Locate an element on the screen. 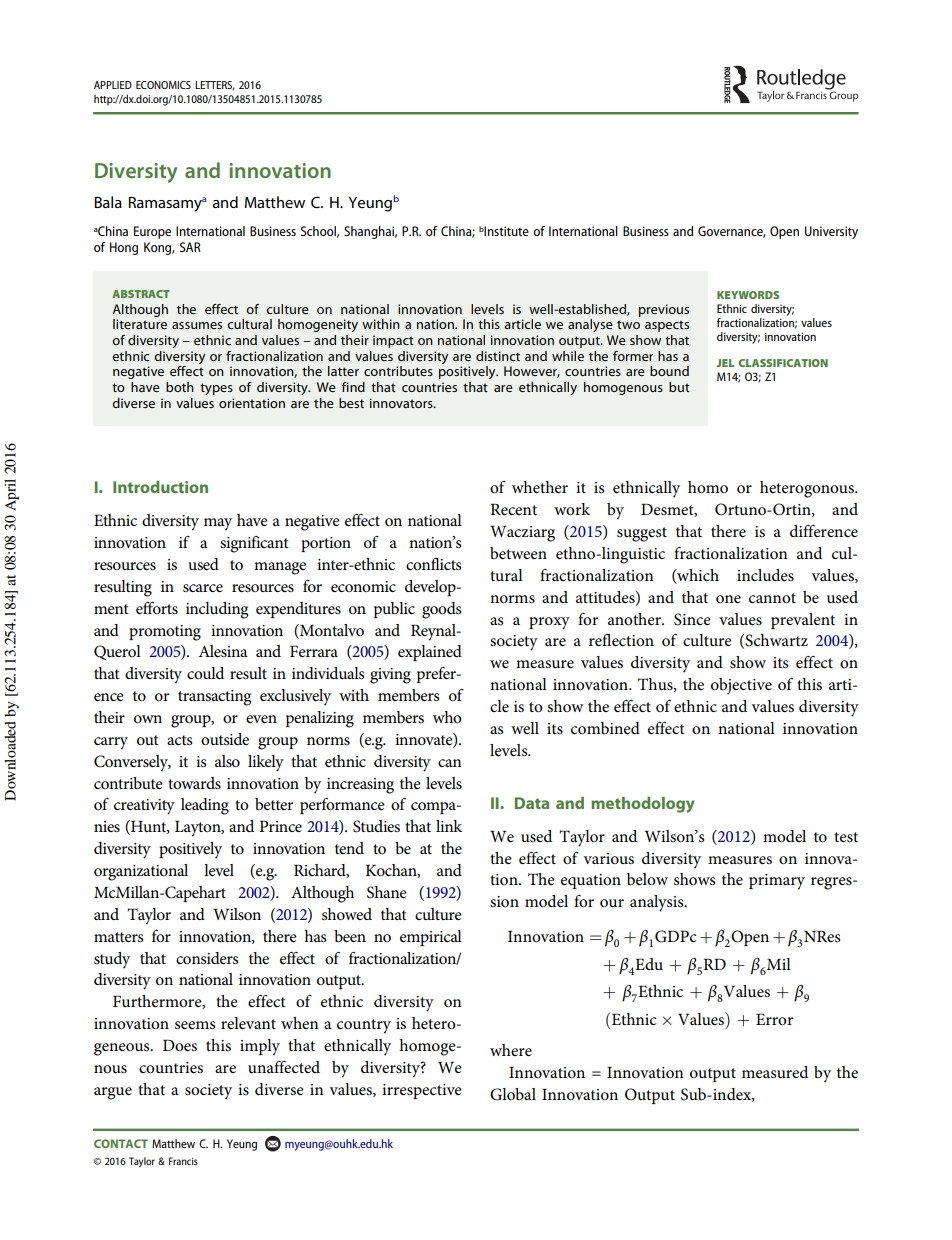 The image size is (952, 1240). analyse is located at coordinates (590, 325).
